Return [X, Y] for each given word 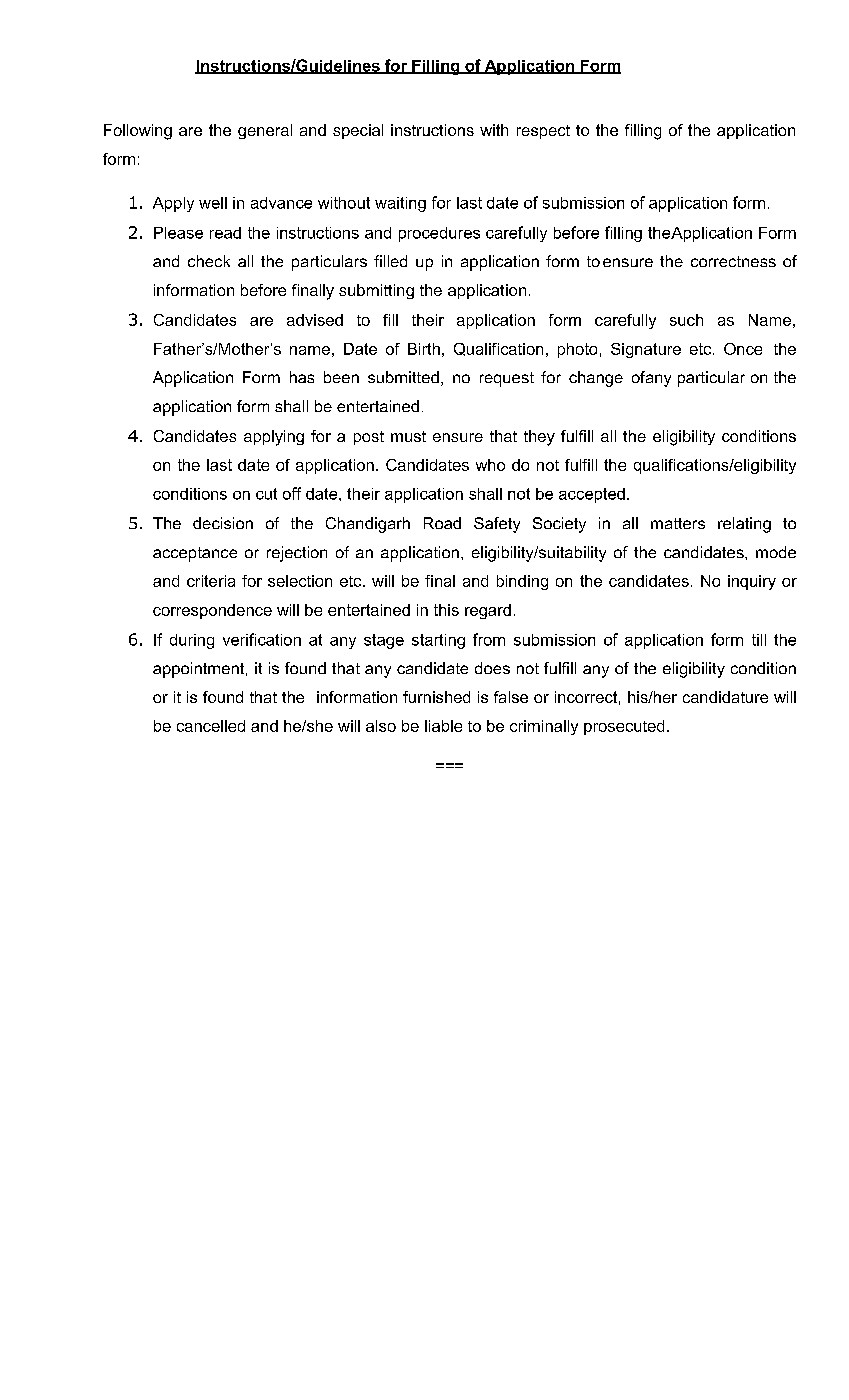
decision [223, 523]
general [265, 131]
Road [442, 523]
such [686, 320]
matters [678, 523]
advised [315, 320]
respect [543, 132]
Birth [424, 349]
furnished [436, 697]
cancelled [211, 726]
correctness [733, 261]
